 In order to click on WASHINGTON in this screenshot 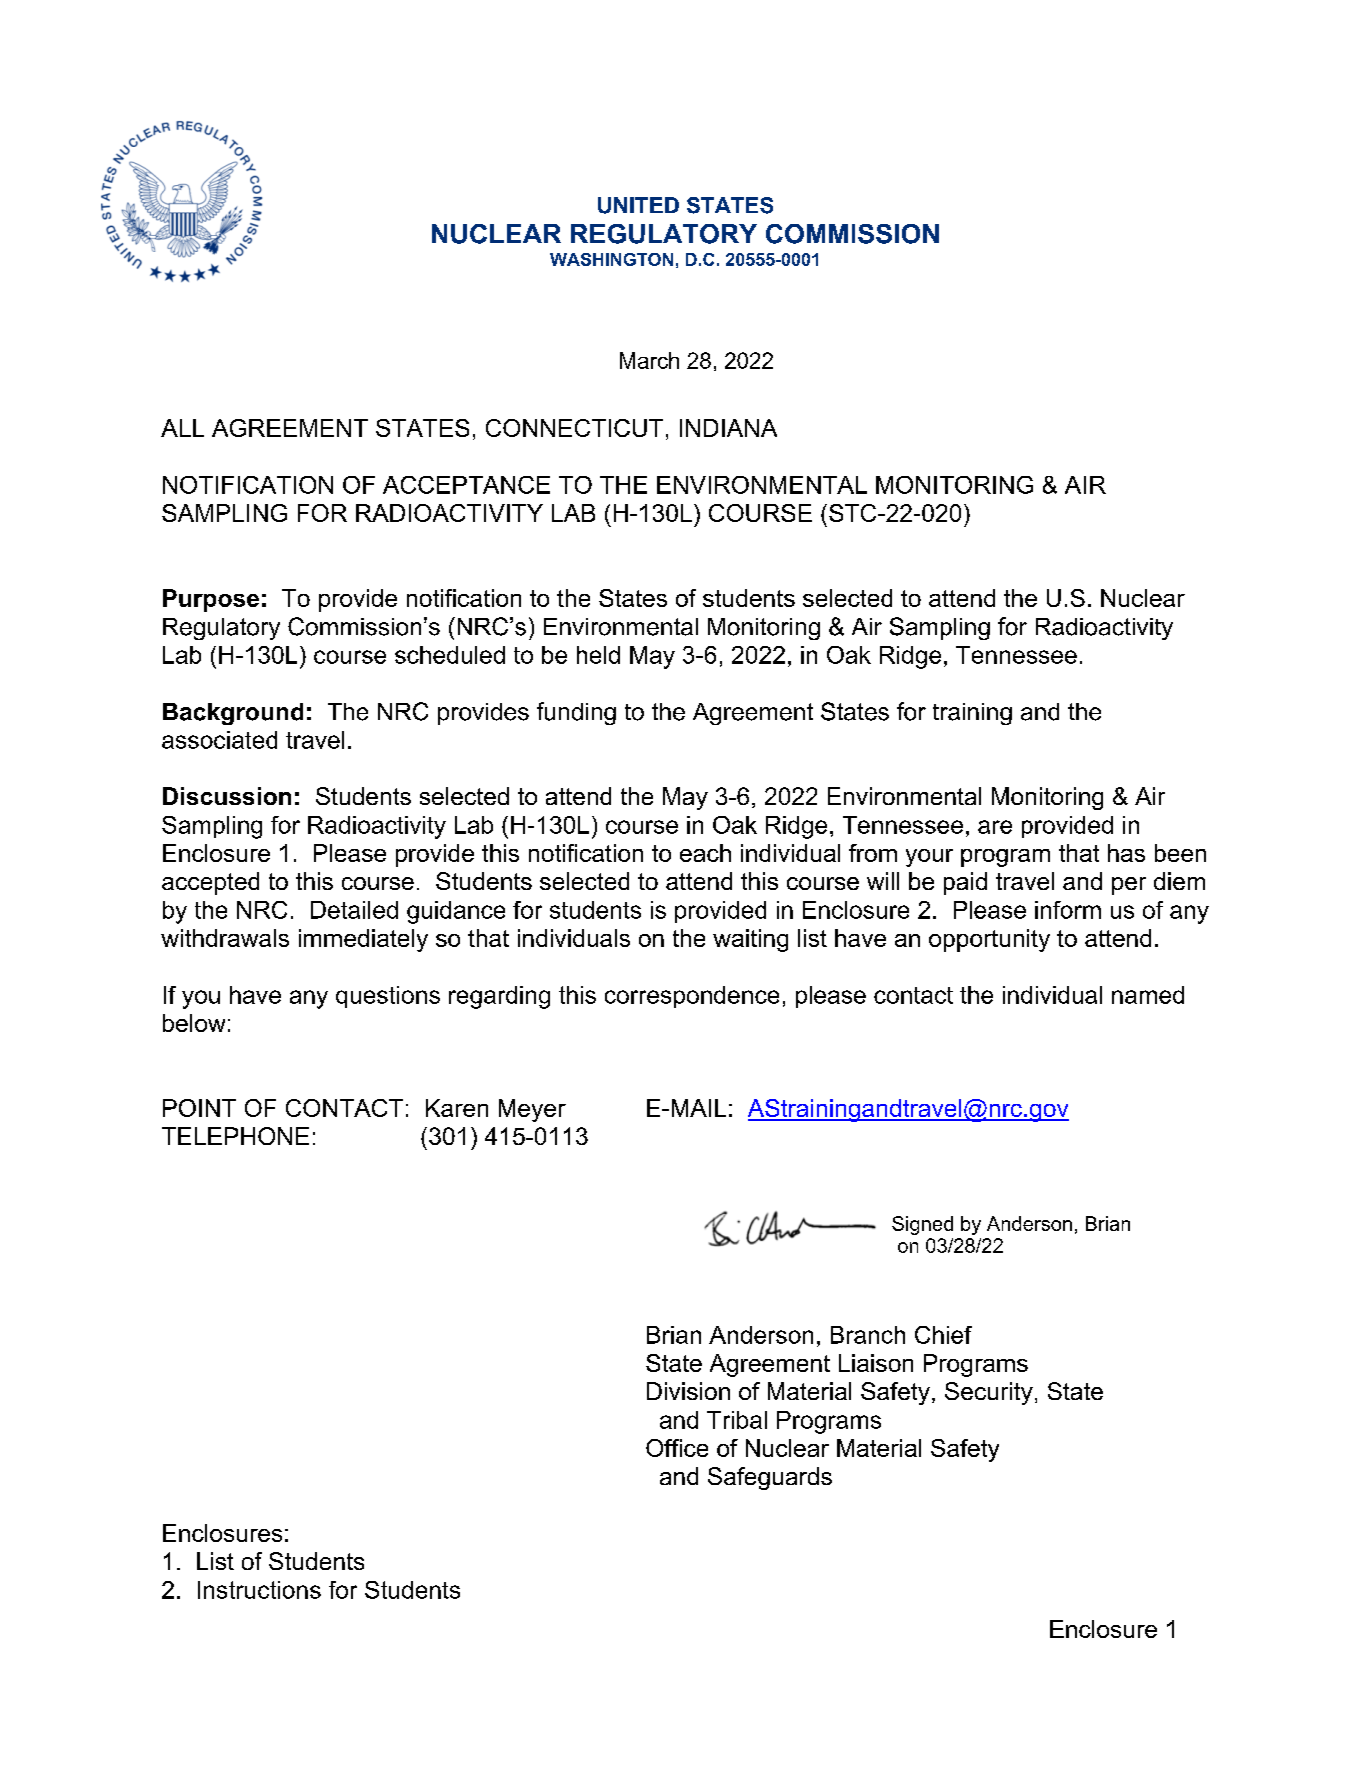, I will do `click(611, 259)`.
